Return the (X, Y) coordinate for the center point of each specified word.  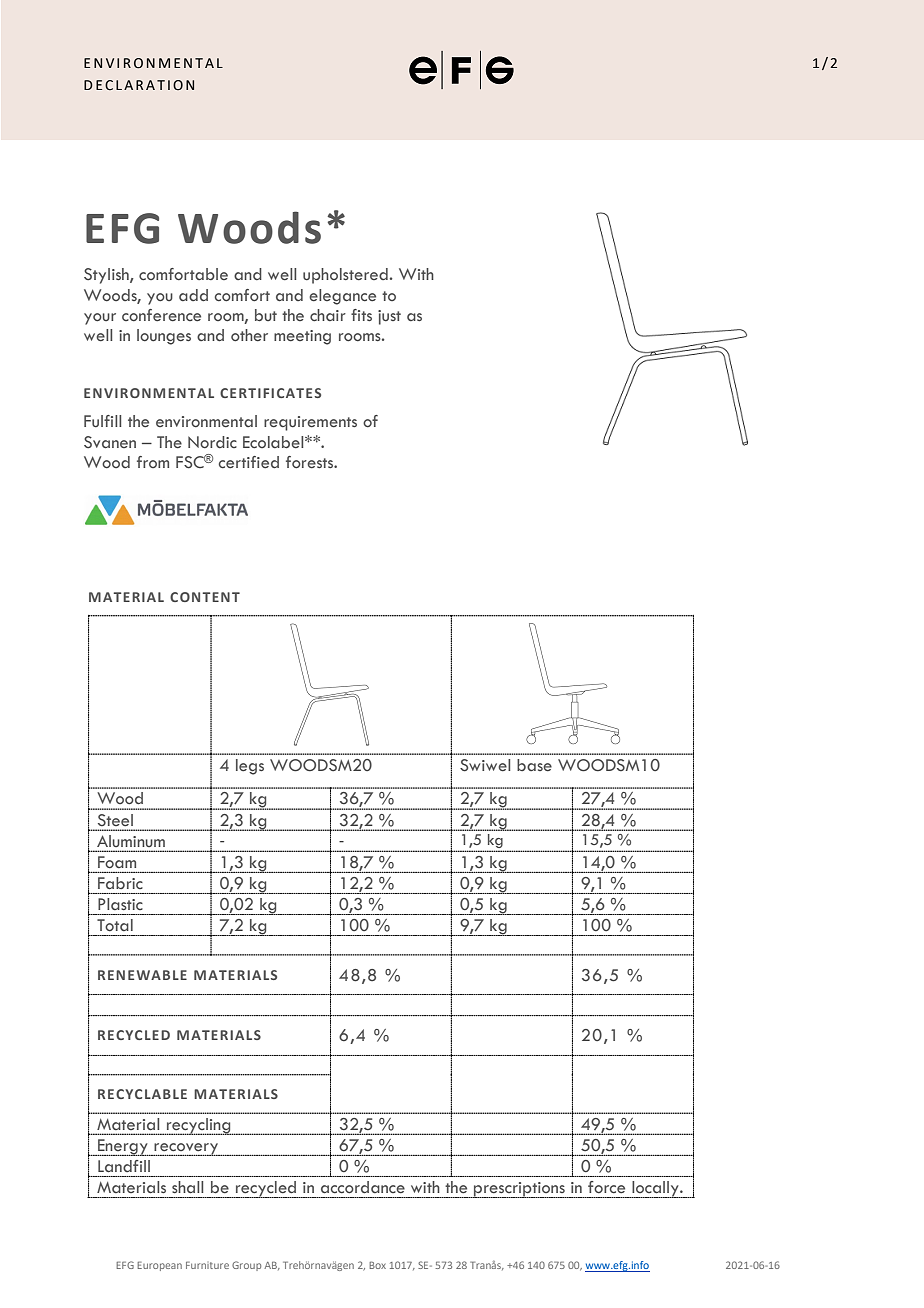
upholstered (345, 276)
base (534, 765)
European (159, 1266)
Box (377, 1265)
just (389, 317)
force (606, 1187)
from (153, 462)
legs (250, 767)
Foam (117, 862)
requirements (310, 423)
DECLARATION (139, 85)
